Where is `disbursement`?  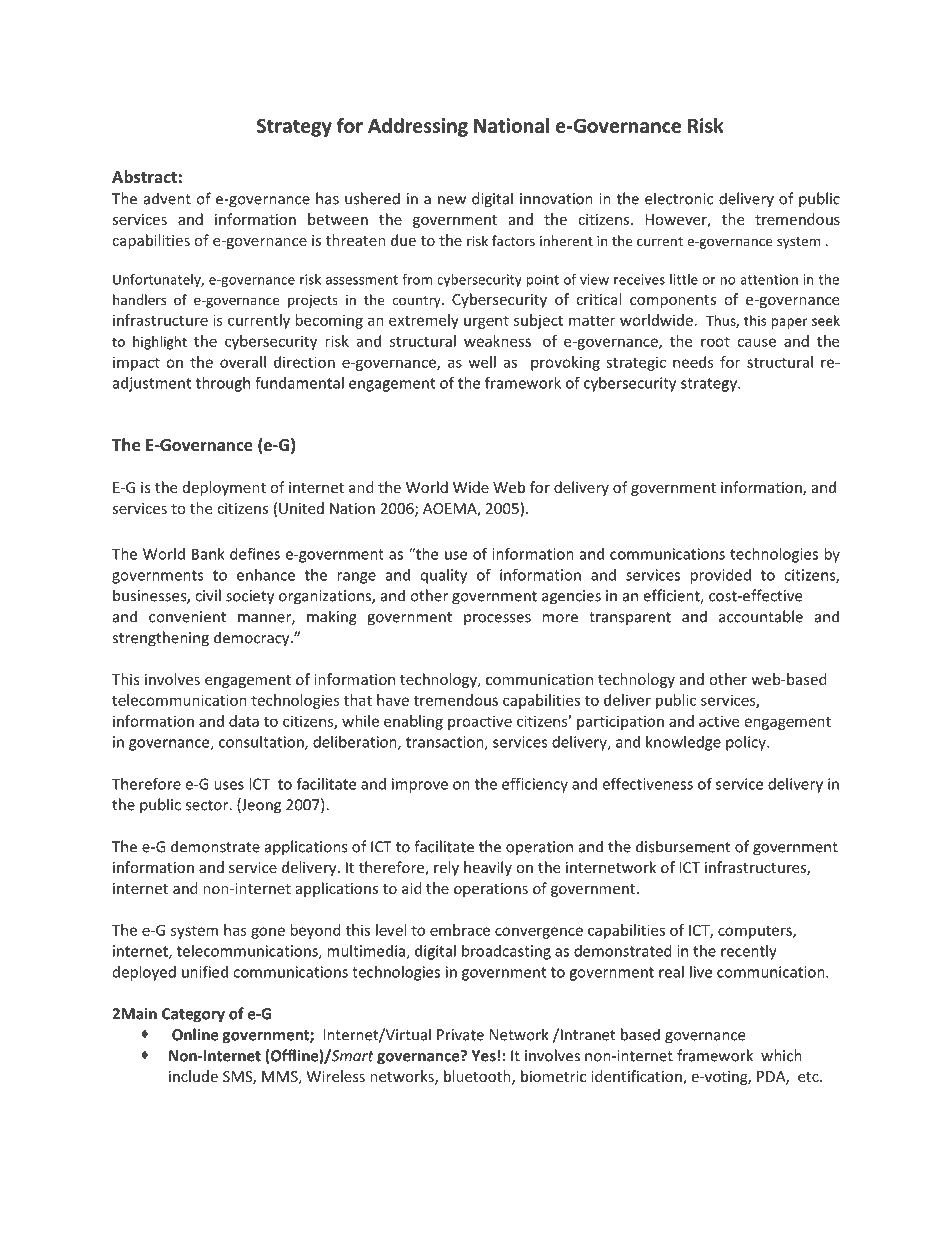 disbursement is located at coordinates (683, 846).
